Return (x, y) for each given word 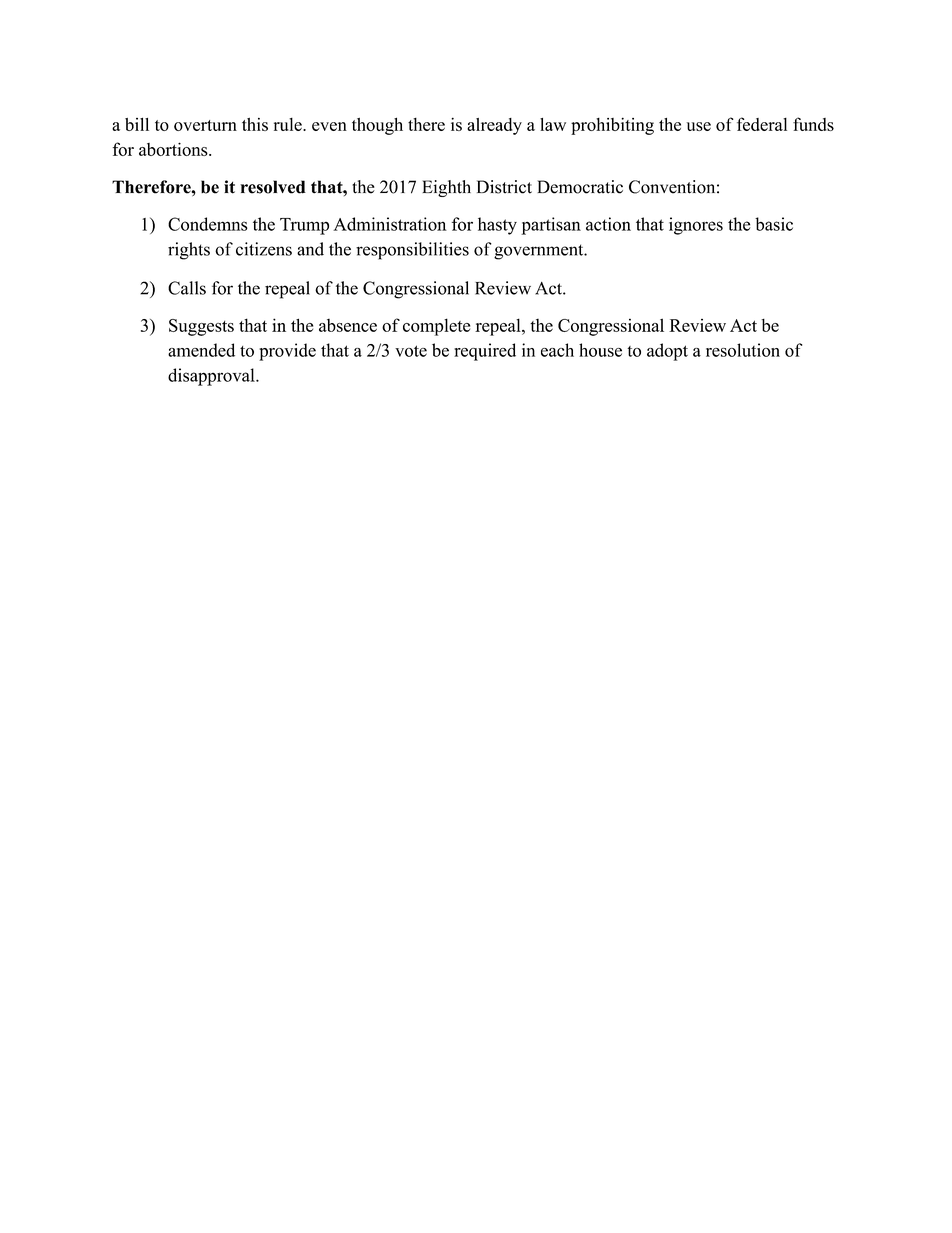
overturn (205, 125)
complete (436, 327)
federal (762, 124)
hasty (497, 226)
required (485, 352)
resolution (743, 350)
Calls (187, 288)
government (540, 252)
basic (774, 224)
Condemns (208, 224)
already (494, 126)
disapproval (212, 377)
